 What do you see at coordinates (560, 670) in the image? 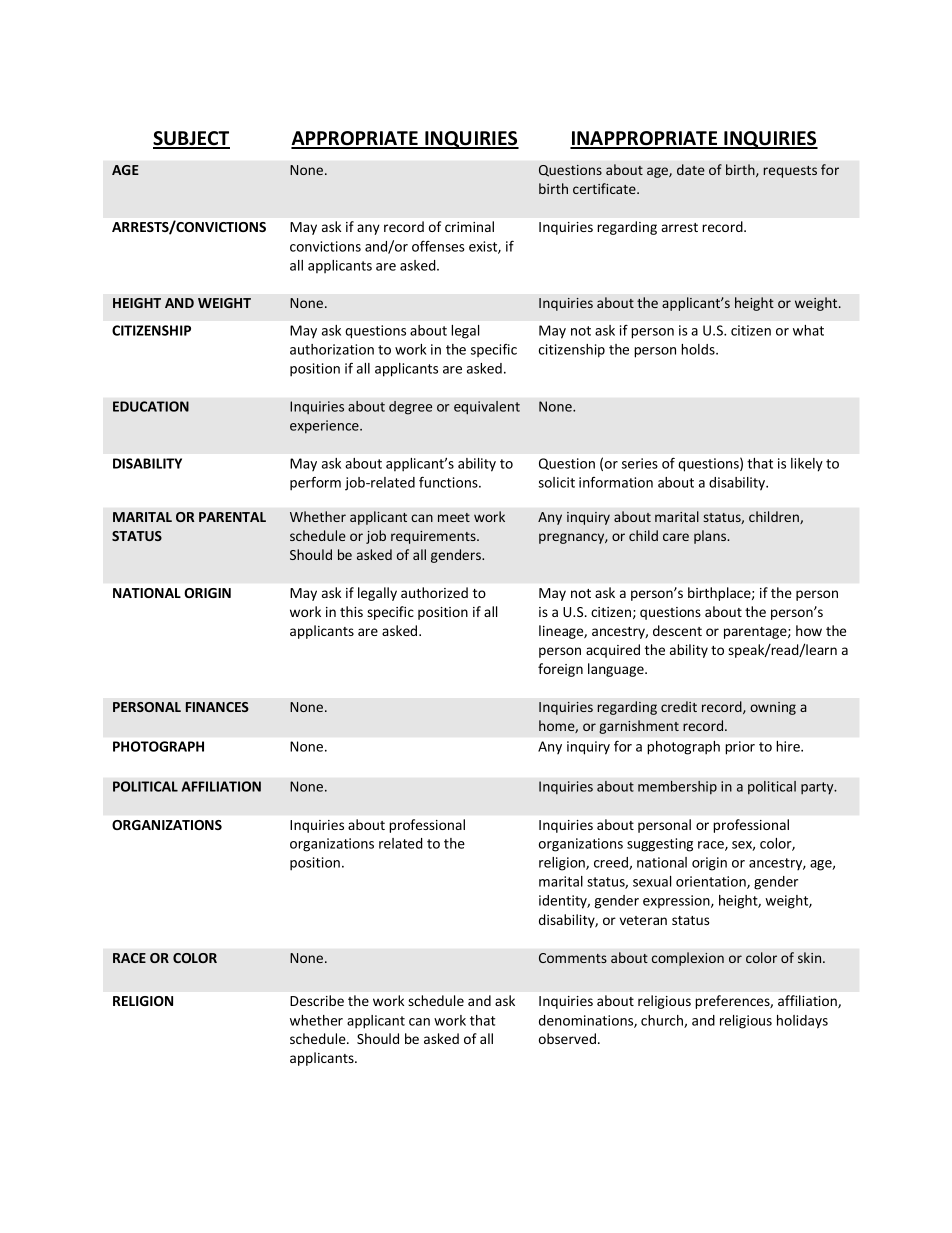
I see `foreign` at bounding box center [560, 670].
